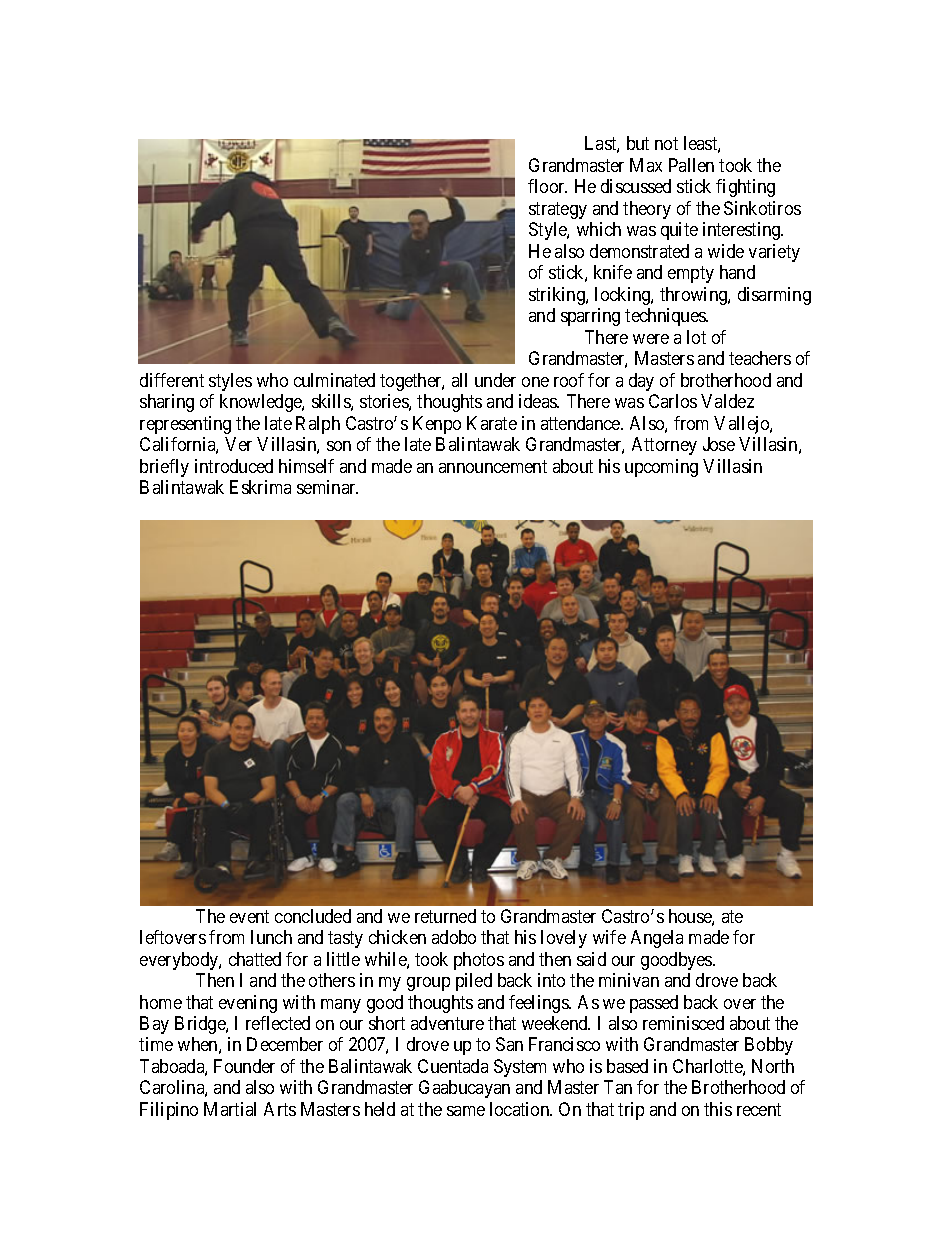  I want to click on fighting, so click(745, 188).
